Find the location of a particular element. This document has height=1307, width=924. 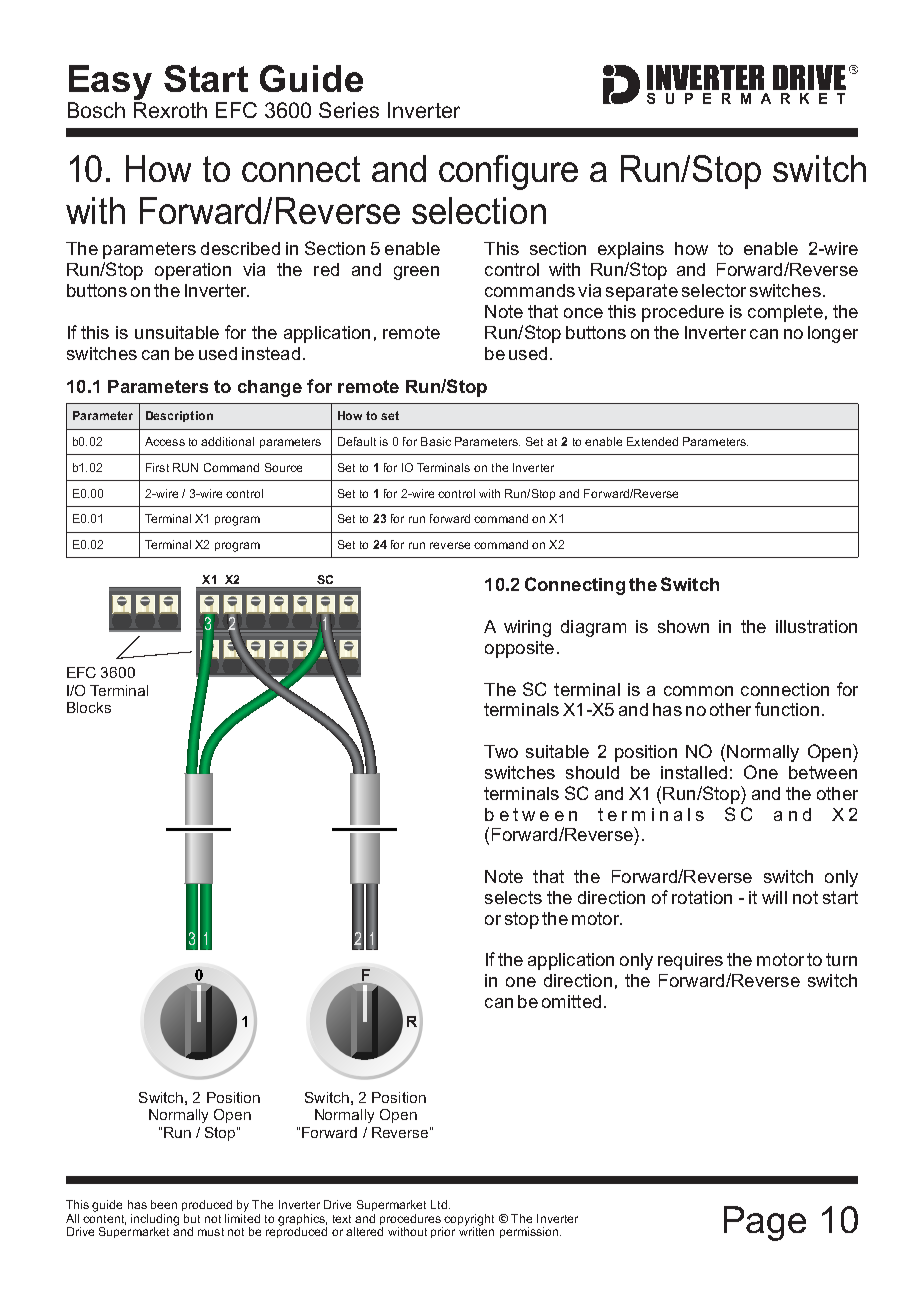

Blocks is located at coordinates (89, 707).
